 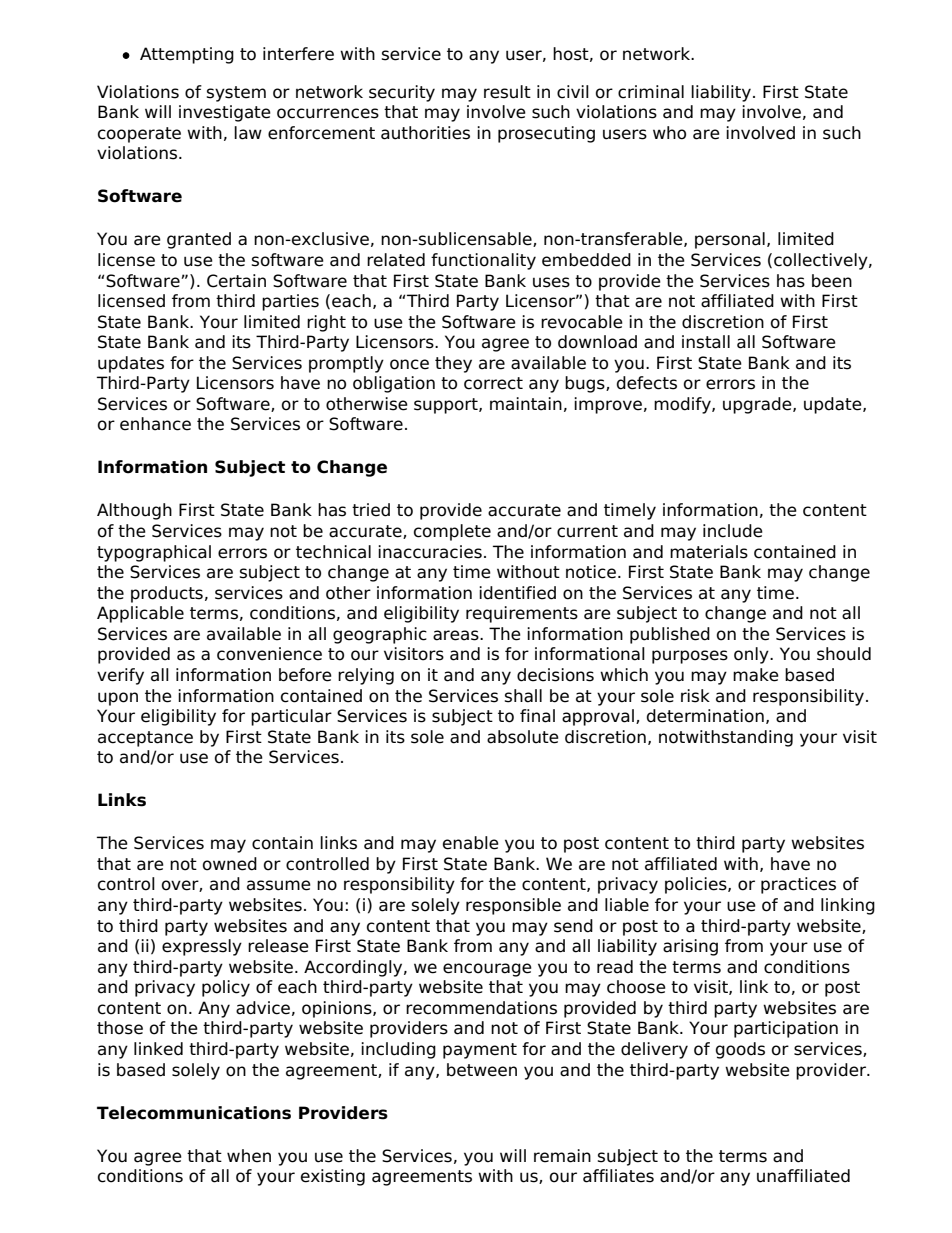 I want to click on practices, so click(x=798, y=885).
